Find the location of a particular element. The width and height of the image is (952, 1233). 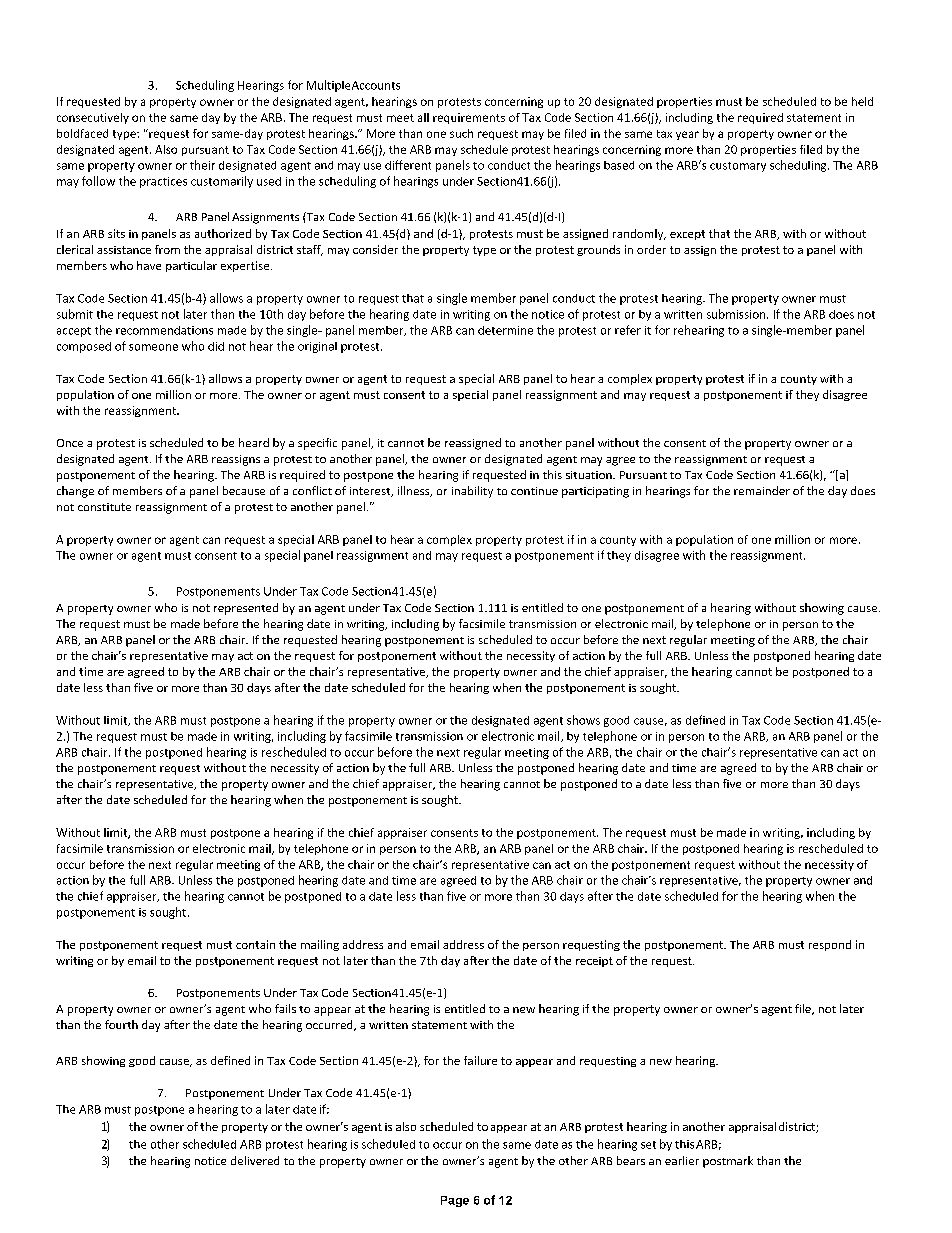

delivered is located at coordinates (255, 1160).
